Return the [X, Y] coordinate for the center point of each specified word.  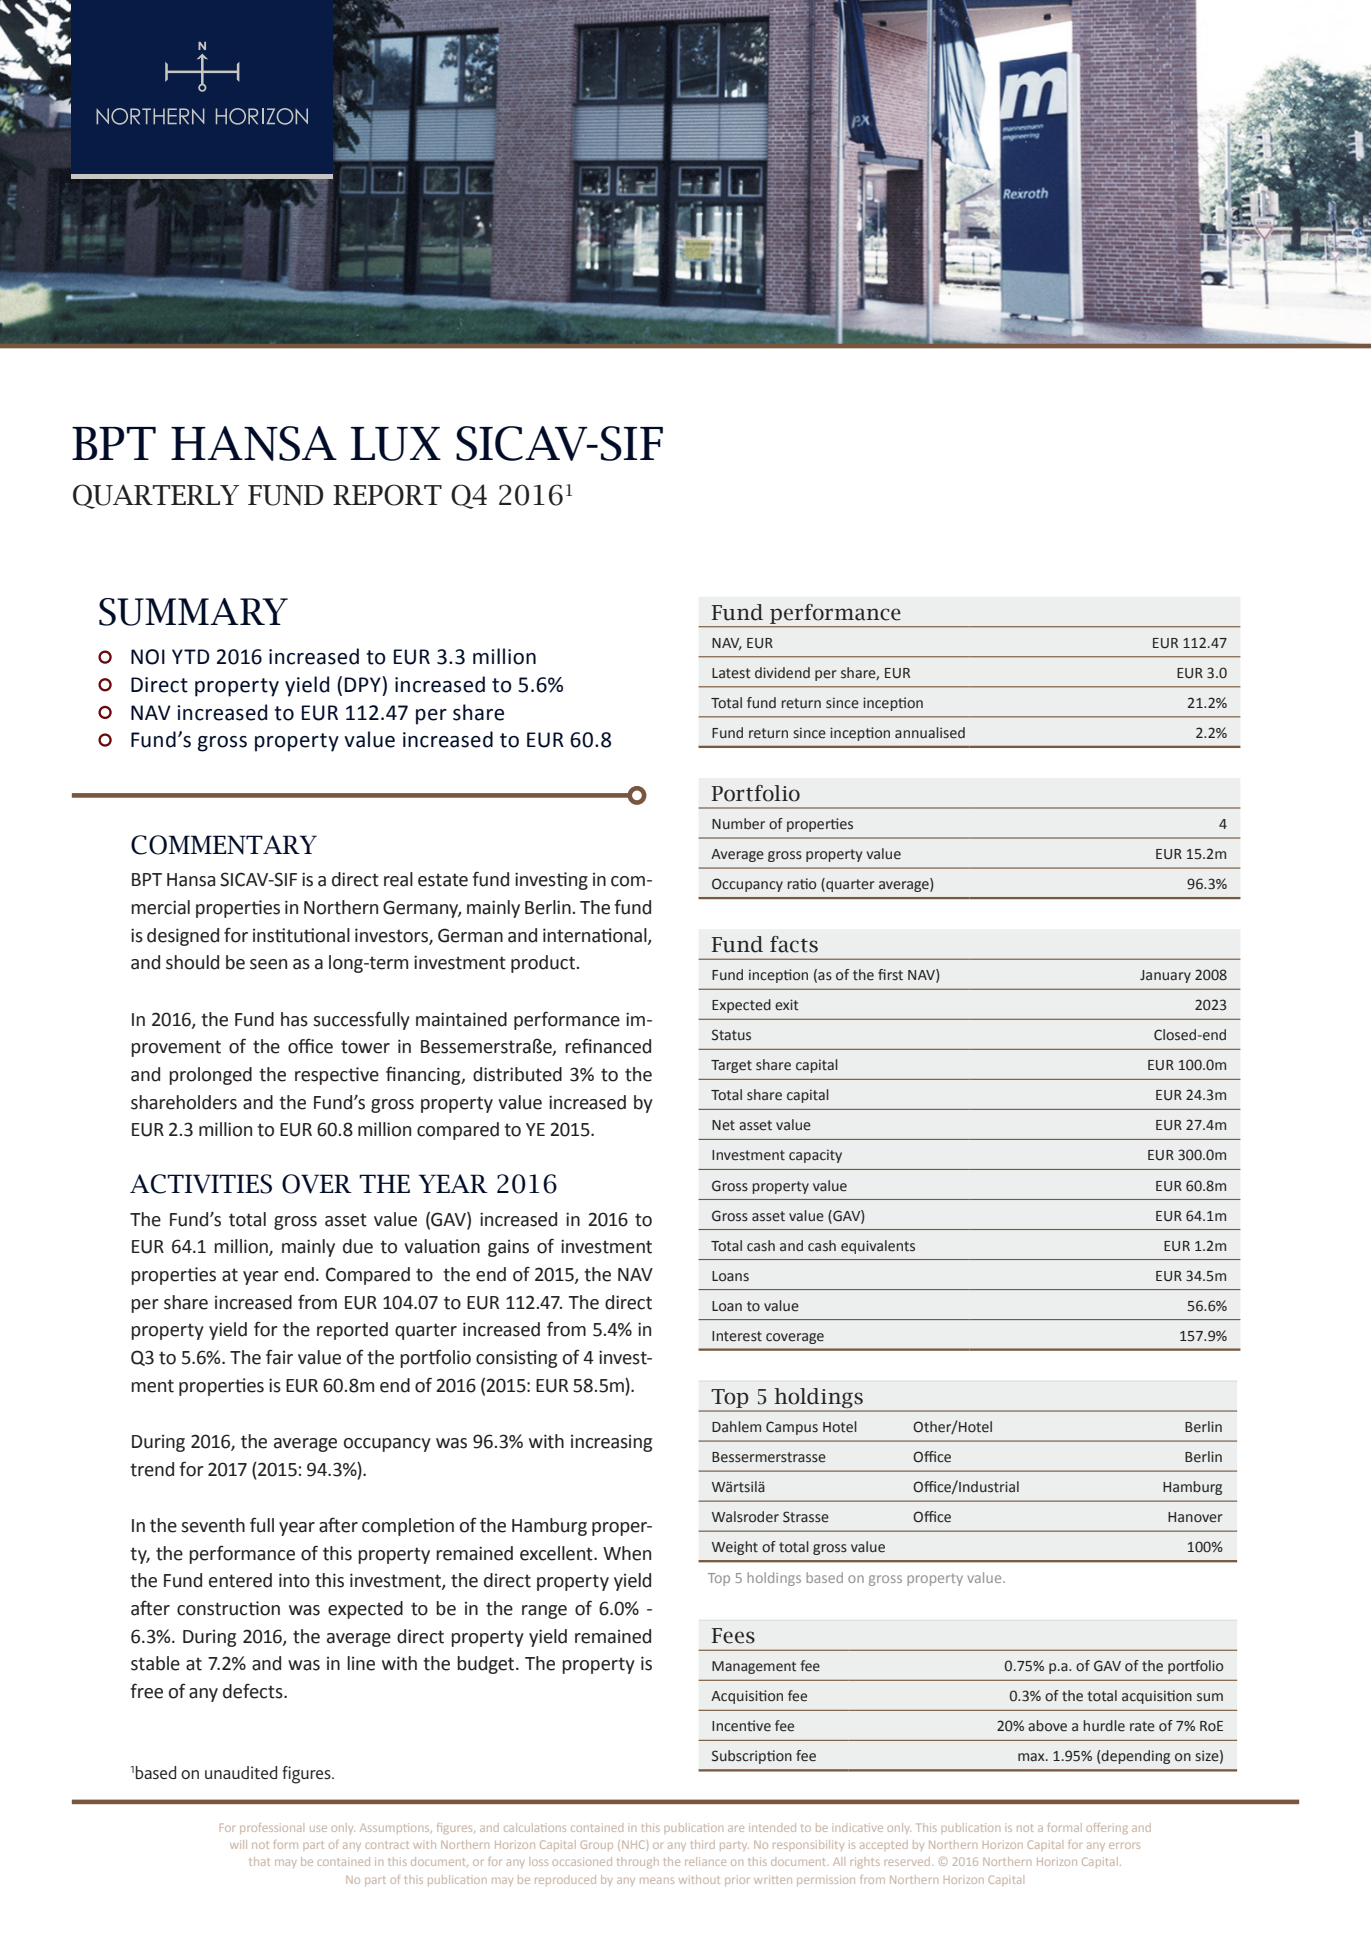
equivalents [878, 1247]
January [1165, 976]
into [294, 1580]
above [1047, 1726]
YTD [191, 656]
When [627, 1553]
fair [279, 1357]
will [238, 1844]
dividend [782, 673]
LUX [396, 444]
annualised [930, 733]
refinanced [608, 1046]
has [294, 1019]
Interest [737, 1336]
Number [738, 824]
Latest [731, 673]
